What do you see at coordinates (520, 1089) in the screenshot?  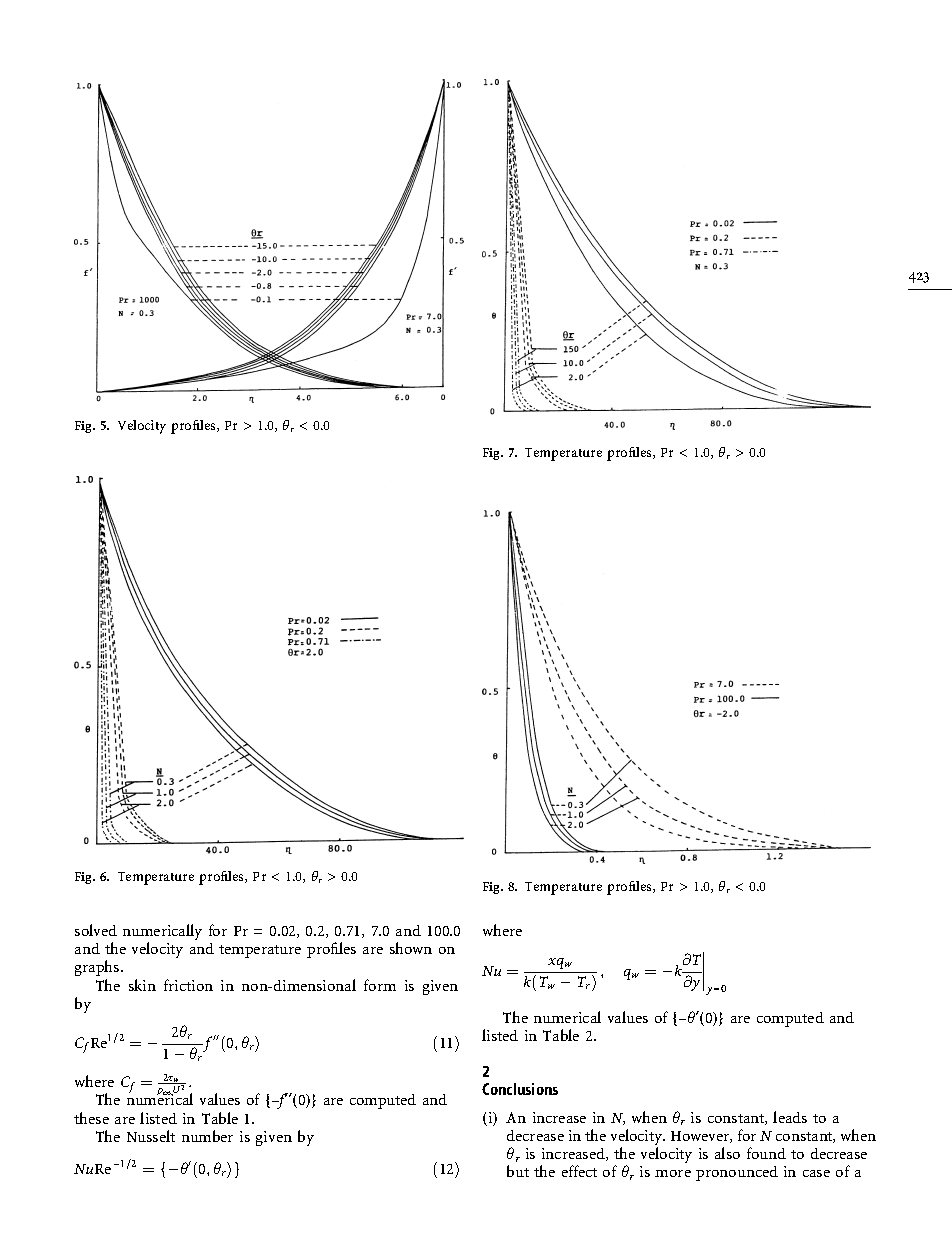 I see `Conclusions` at bounding box center [520, 1089].
